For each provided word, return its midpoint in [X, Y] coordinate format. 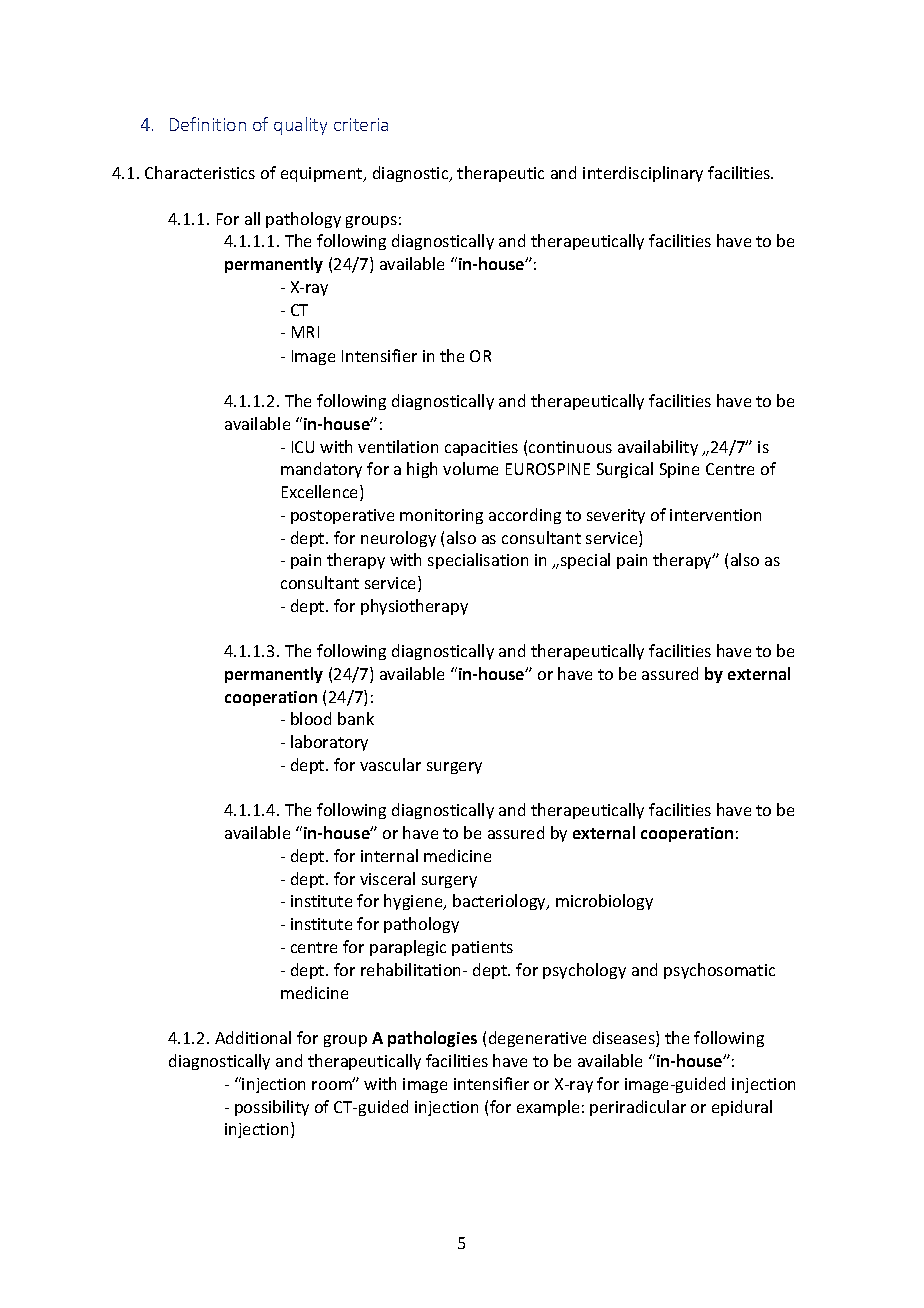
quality [300, 126]
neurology [398, 539]
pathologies [432, 1039]
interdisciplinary [643, 174]
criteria [361, 124]
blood [311, 718]
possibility [272, 1108]
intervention [715, 515]
